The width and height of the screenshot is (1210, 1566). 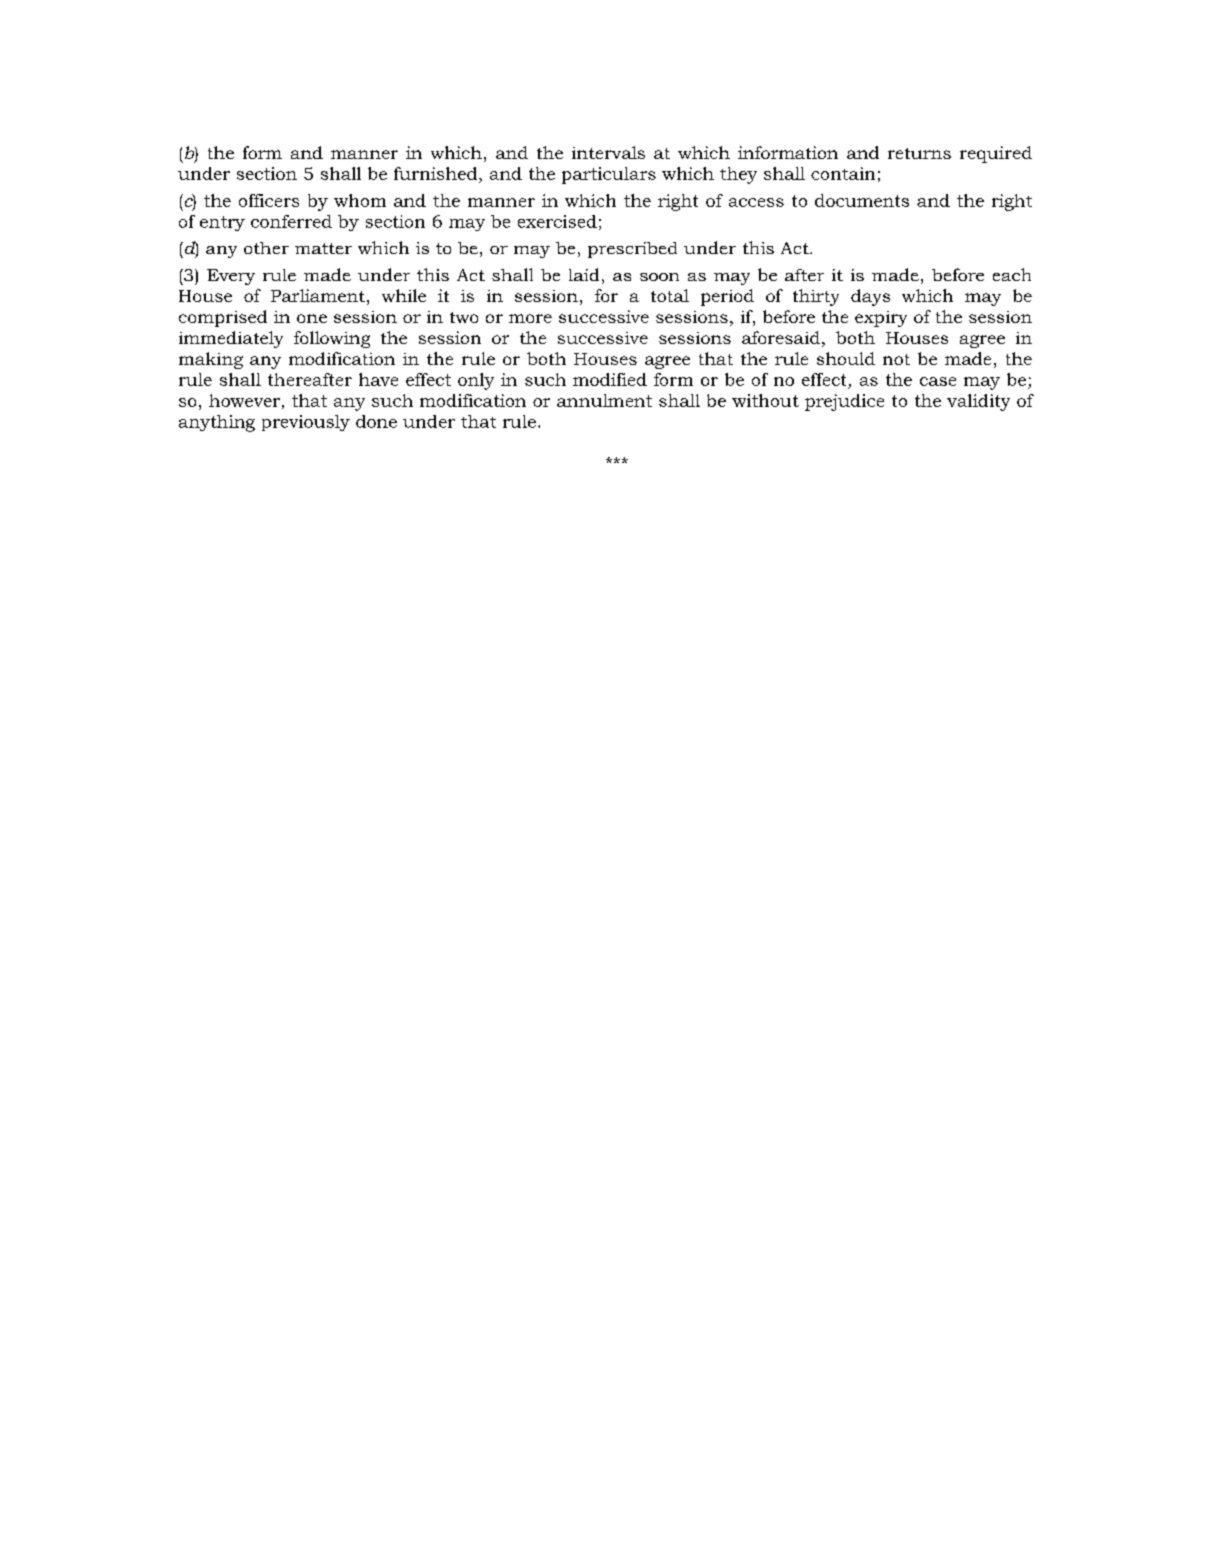 I want to click on previously, so click(x=306, y=423).
